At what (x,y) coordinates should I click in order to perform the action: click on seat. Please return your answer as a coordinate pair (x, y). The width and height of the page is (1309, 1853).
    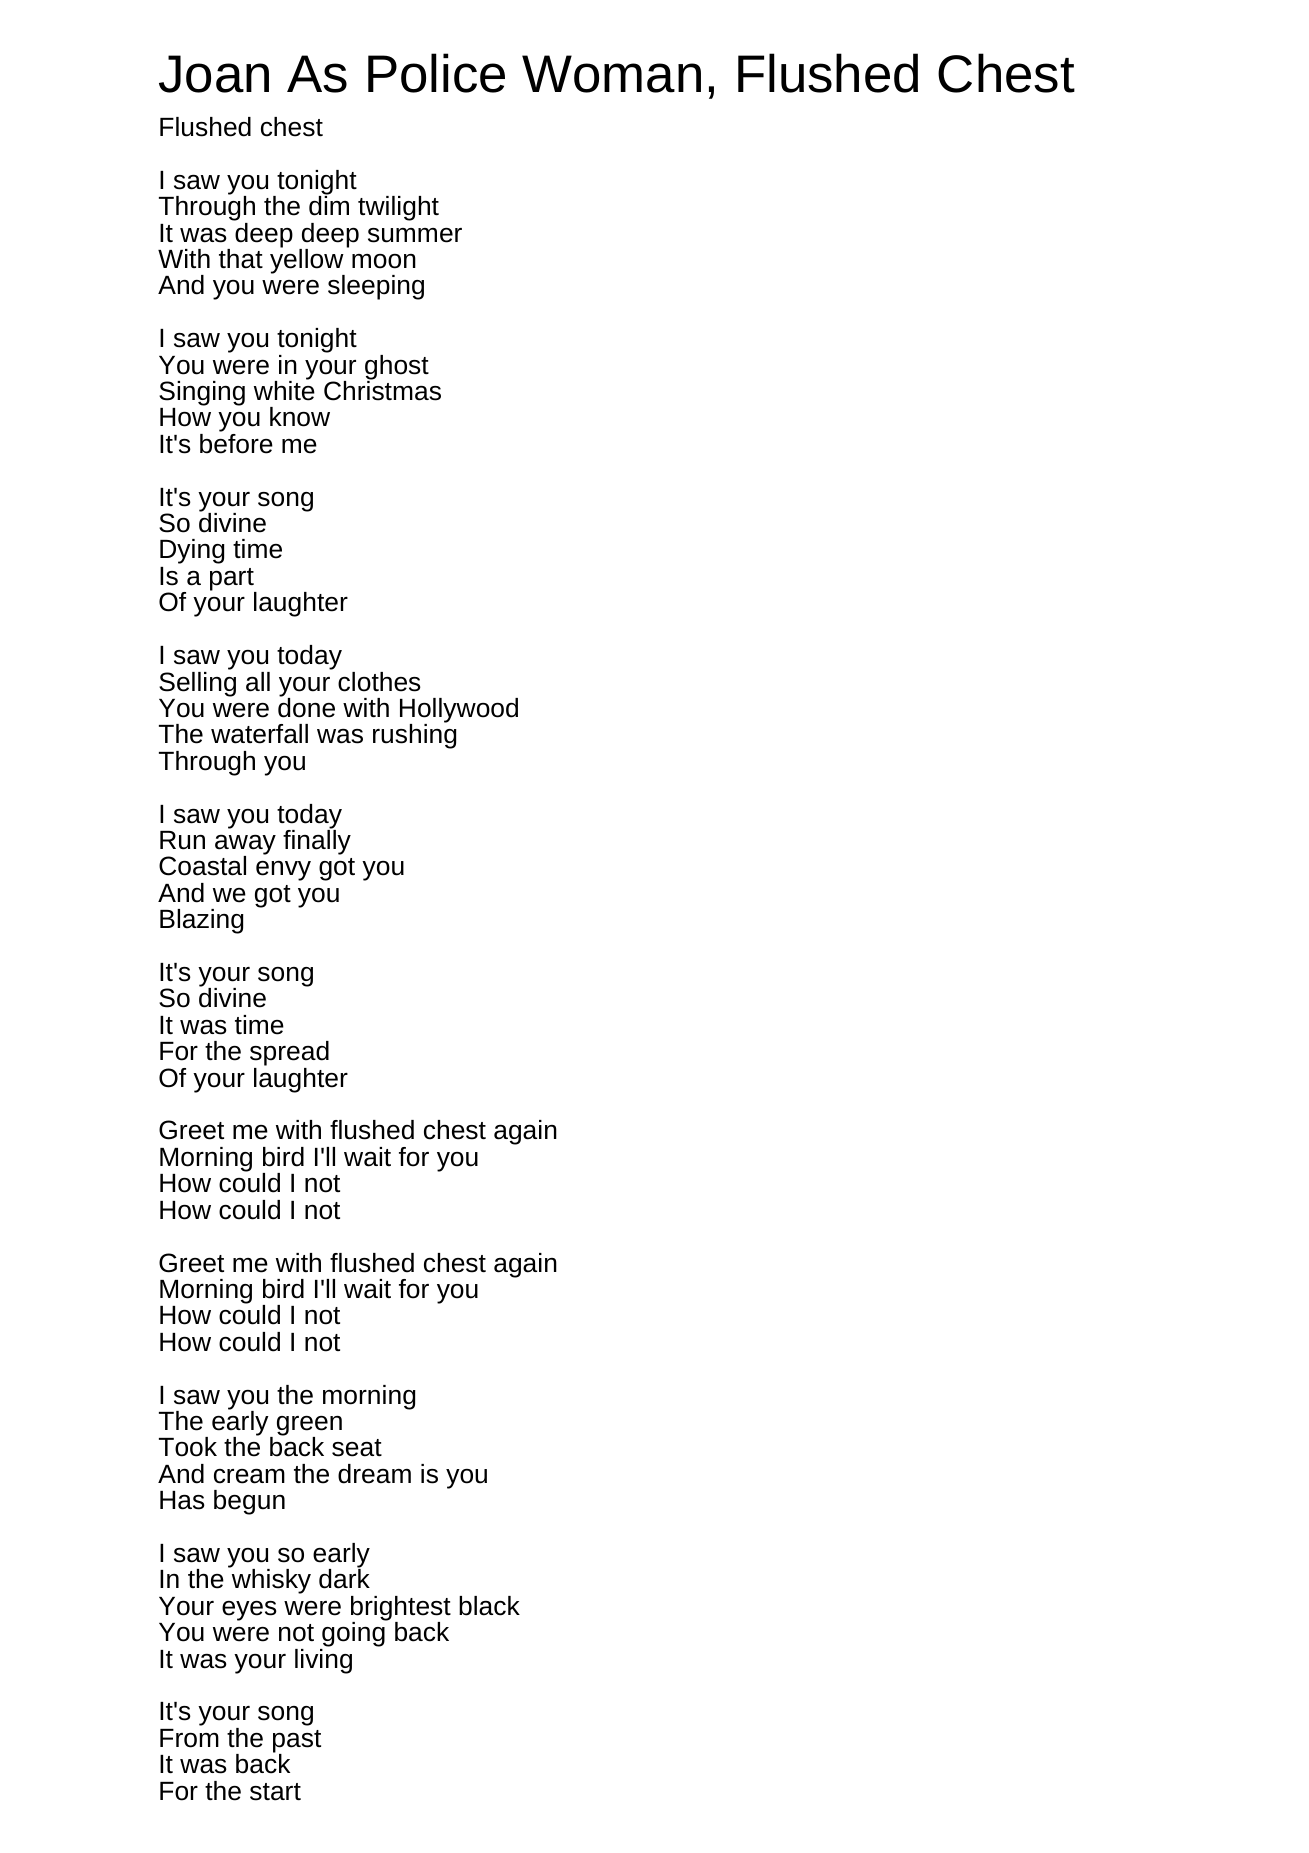
    Looking at the image, I should click on (357, 1448).
